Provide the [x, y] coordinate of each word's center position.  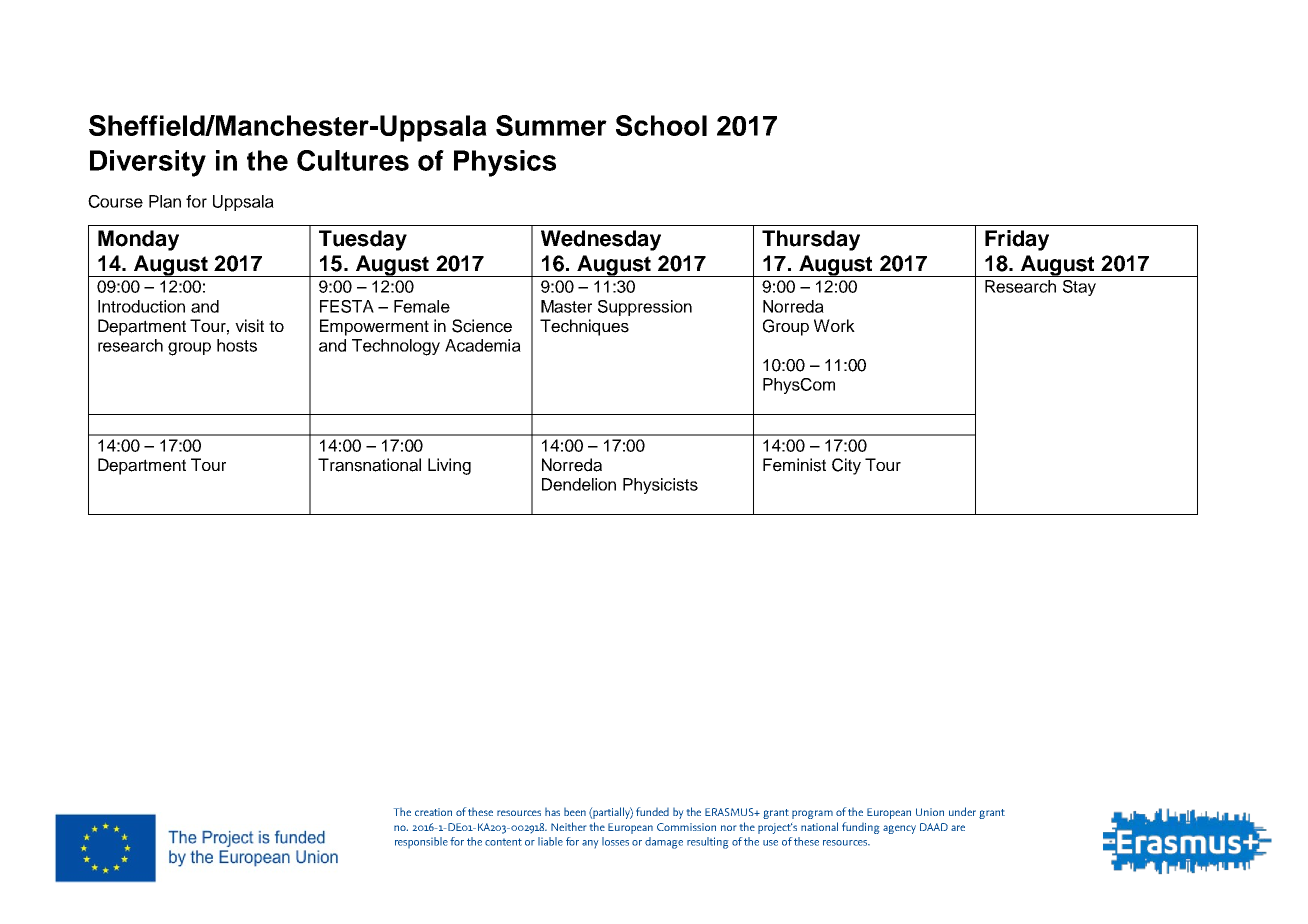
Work [834, 325]
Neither [568, 826]
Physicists [660, 486]
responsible [421, 842]
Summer [551, 125]
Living [449, 466]
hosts [237, 345]
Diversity [148, 163]
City [846, 466]
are [958, 828]
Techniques [584, 327]
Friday [1017, 240]
